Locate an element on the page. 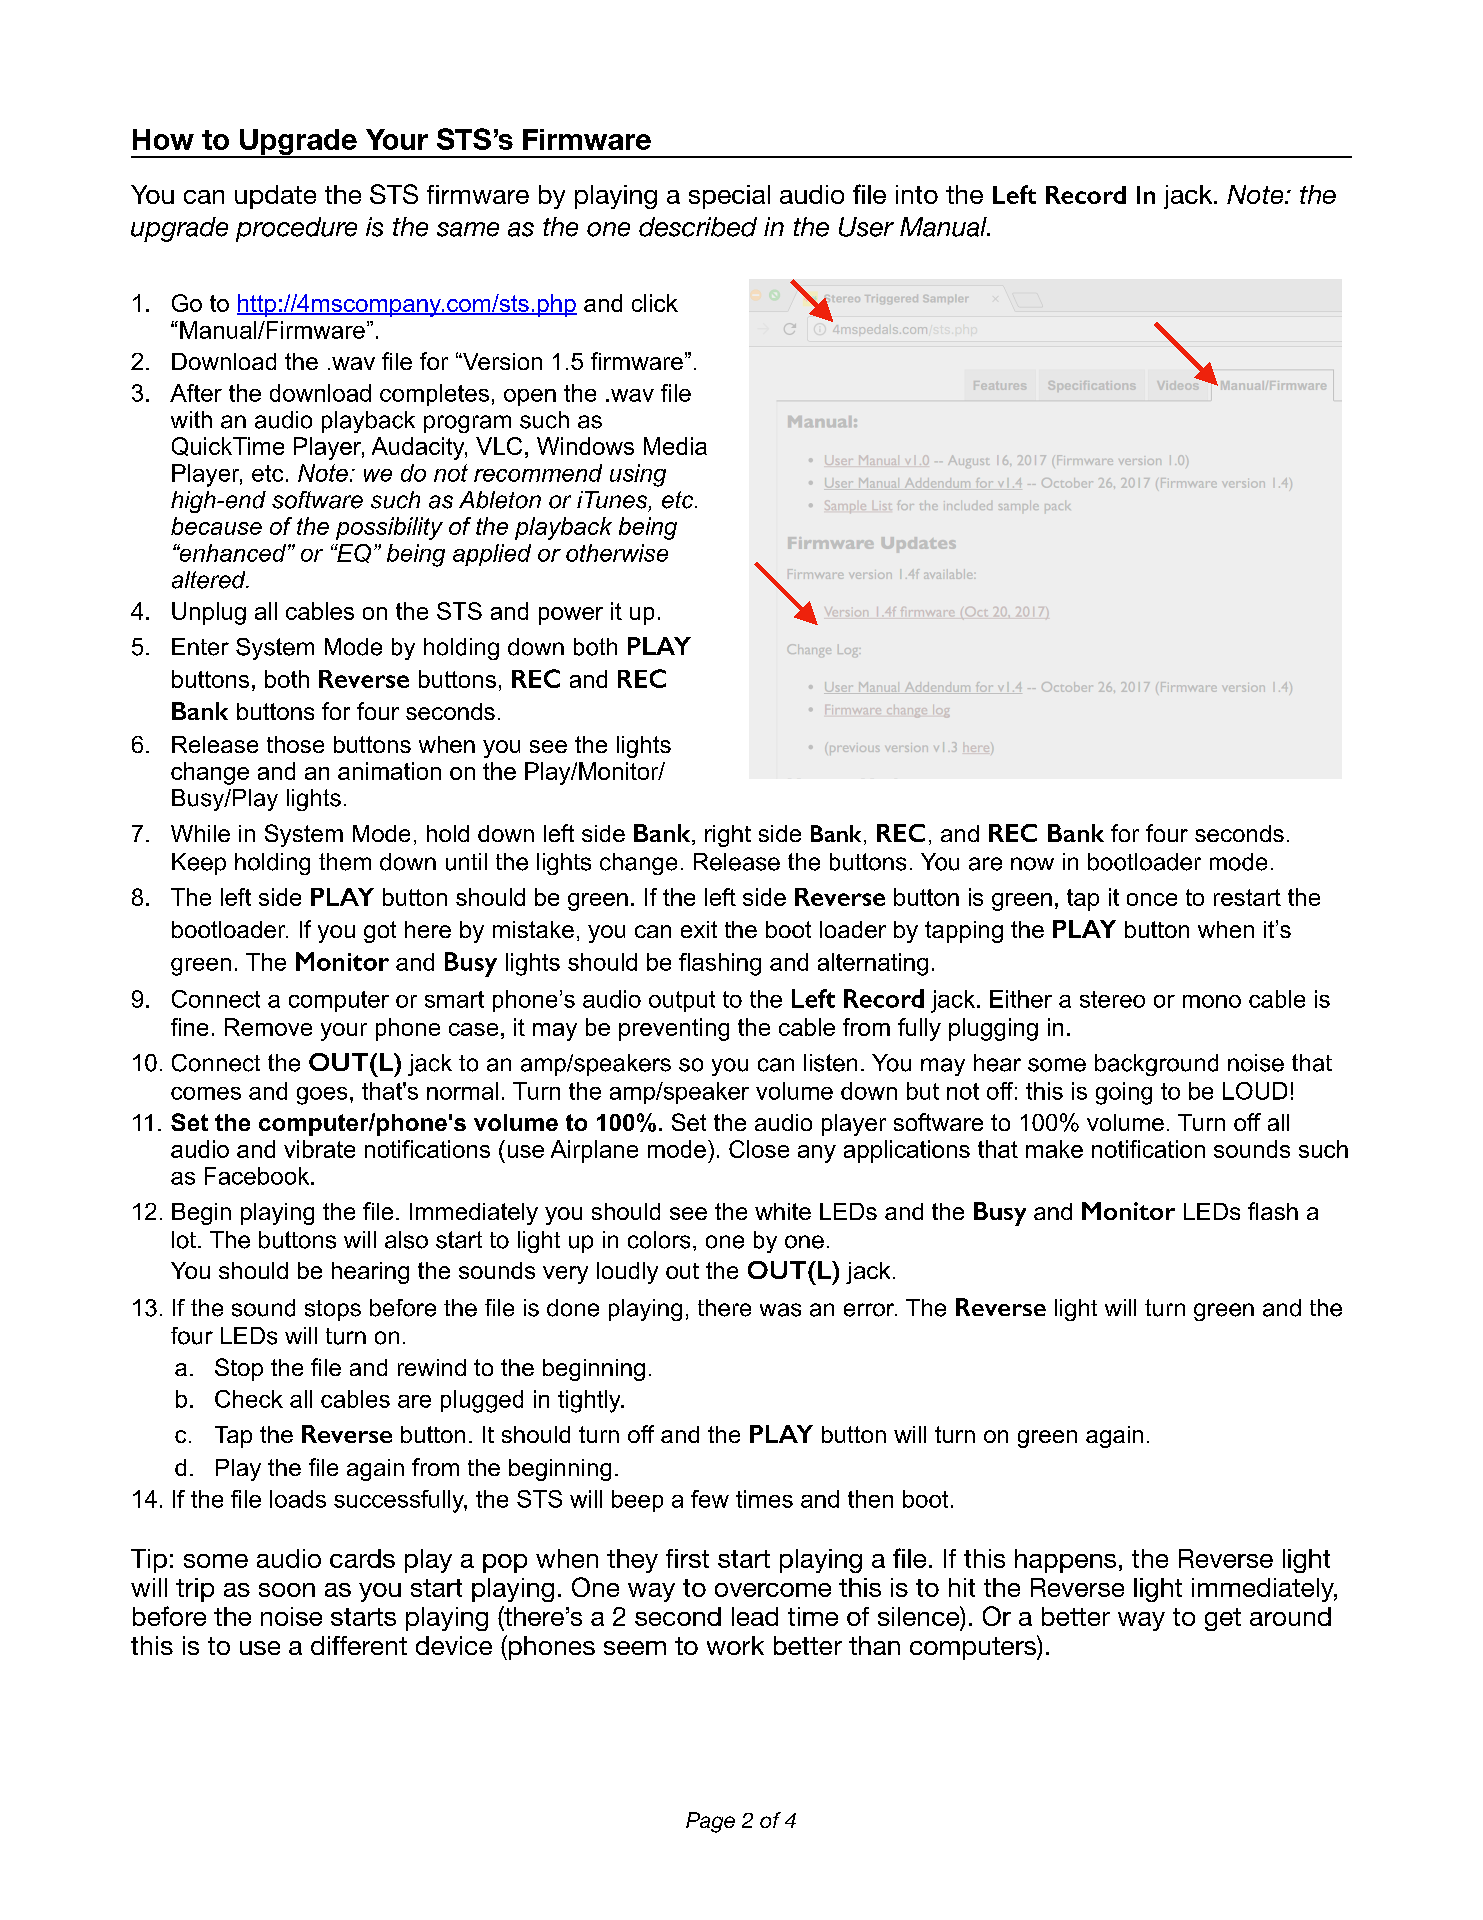 This page has height=1920, width=1483. make is located at coordinates (1054, 1149).
